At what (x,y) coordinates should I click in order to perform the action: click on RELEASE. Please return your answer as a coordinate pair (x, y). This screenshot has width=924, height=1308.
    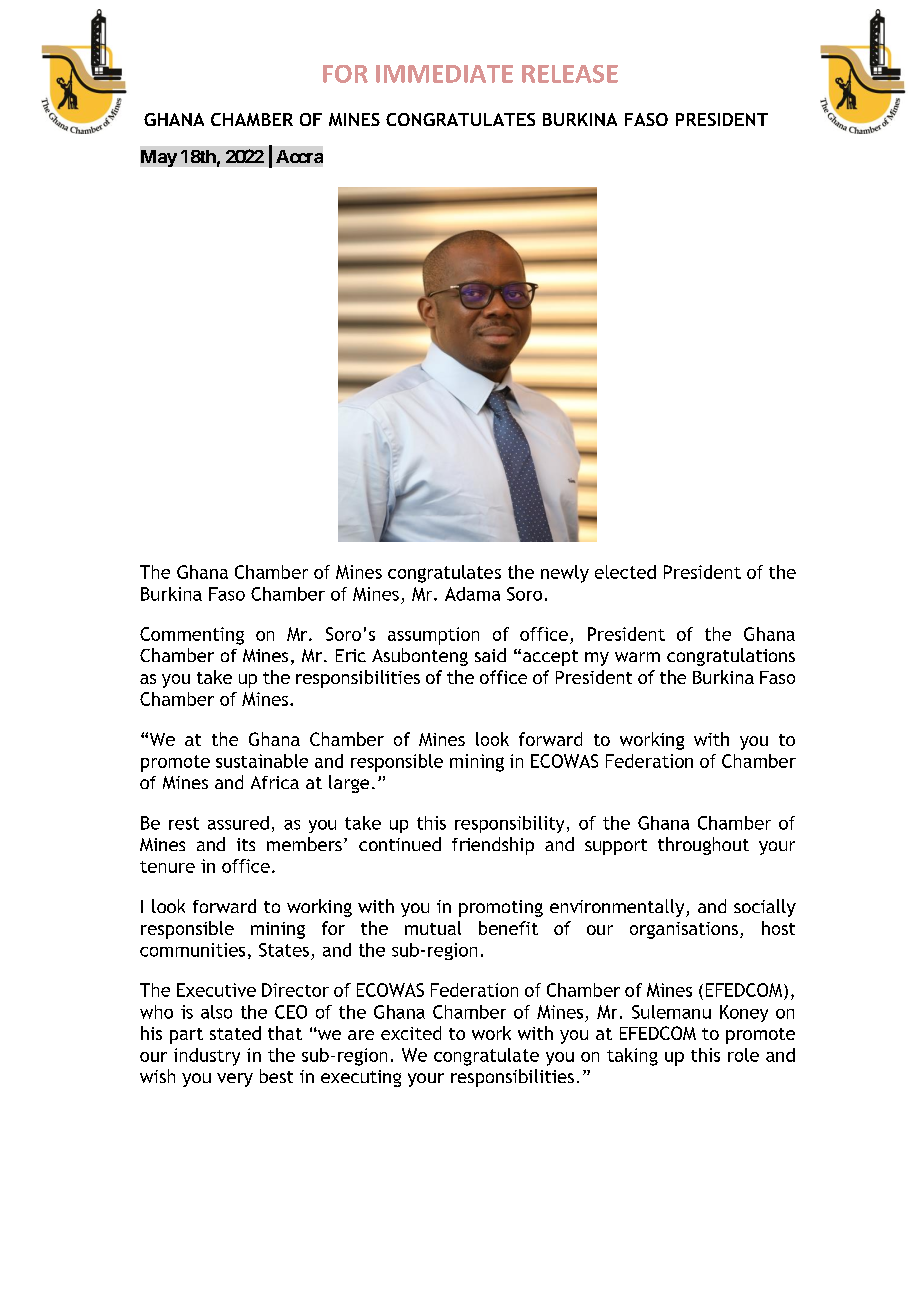
    Looking at the image, I should click on (570, 74).
